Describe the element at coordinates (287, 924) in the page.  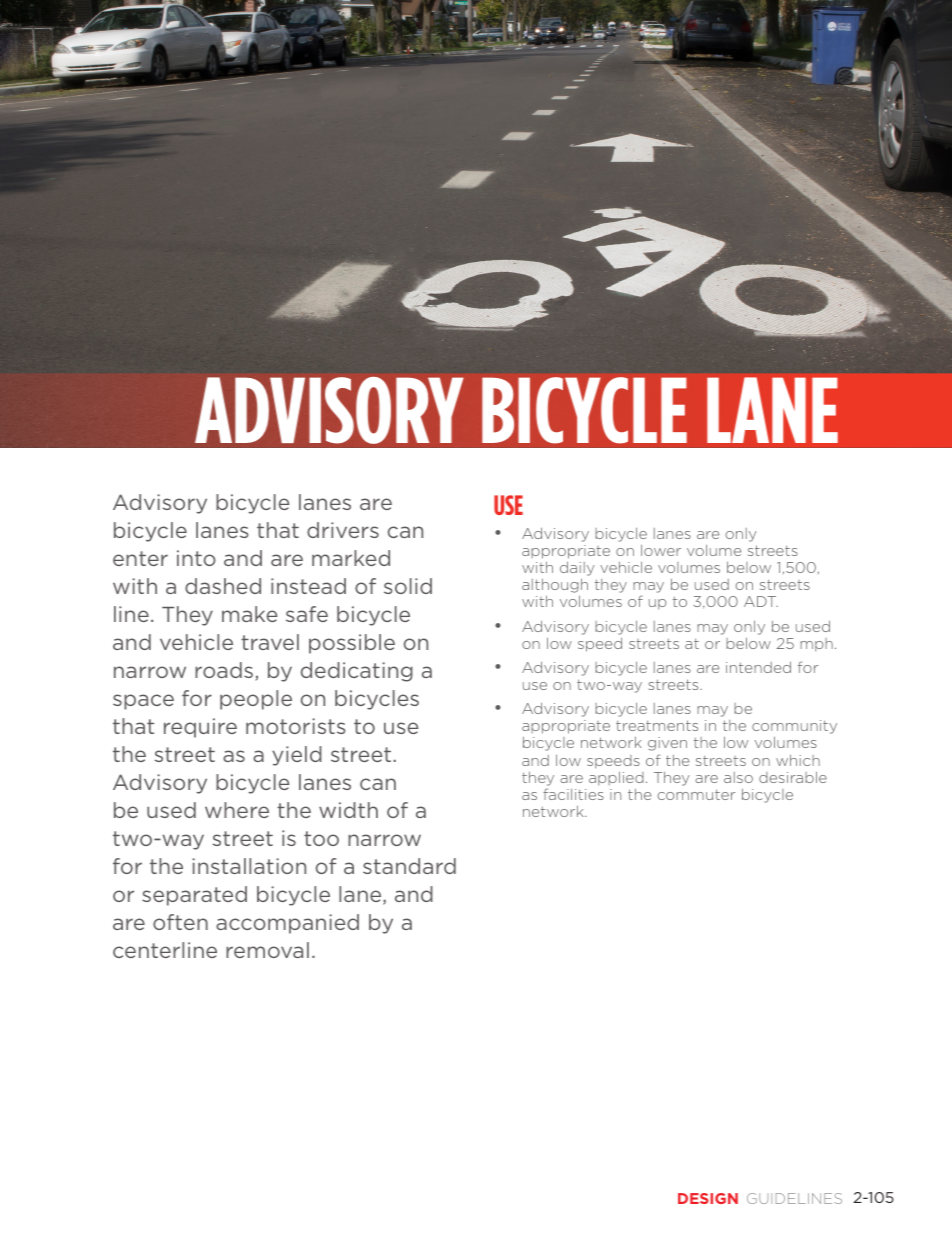
I see `accompanied` at that location.
